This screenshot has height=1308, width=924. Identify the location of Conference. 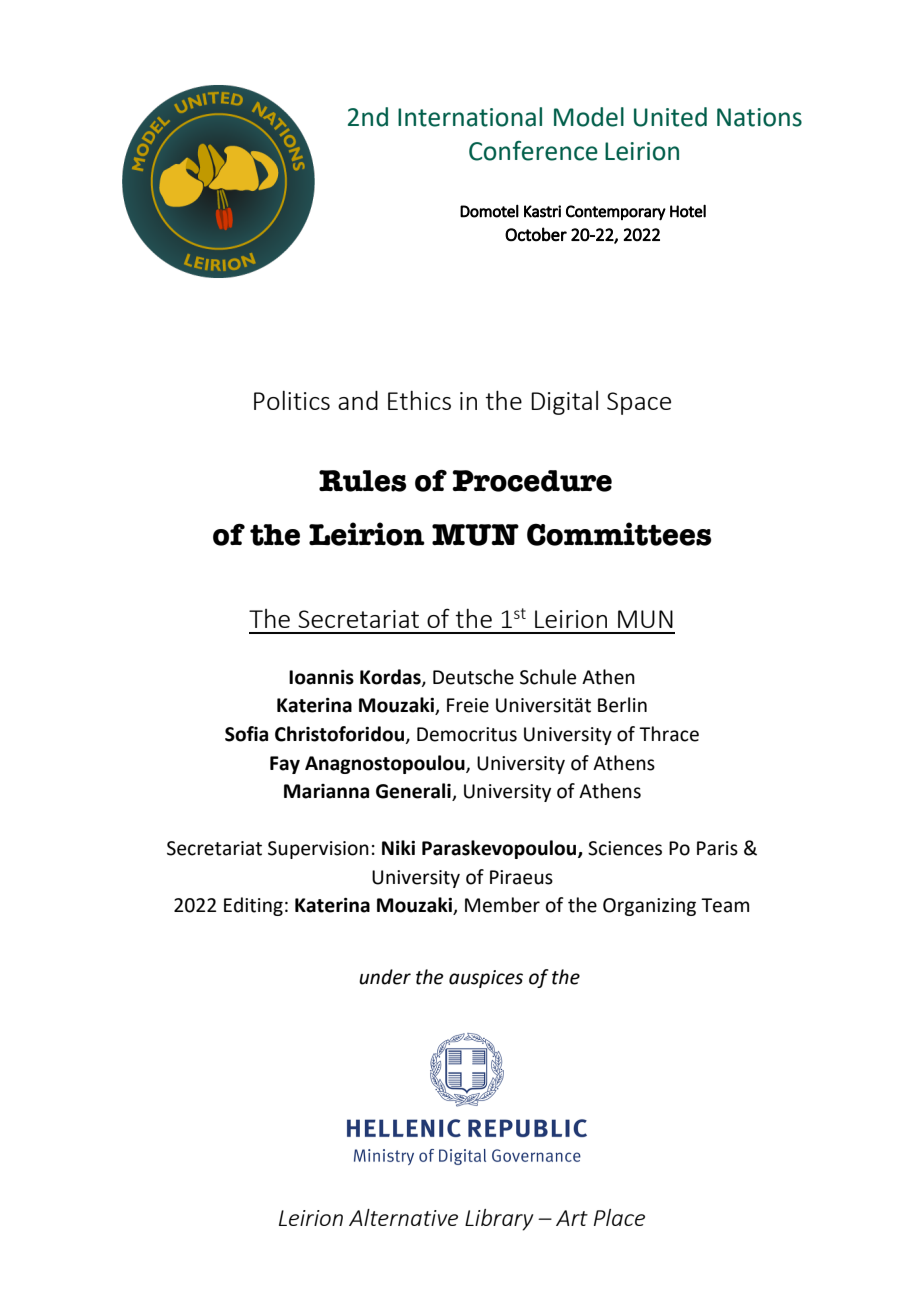
(533, 151).
